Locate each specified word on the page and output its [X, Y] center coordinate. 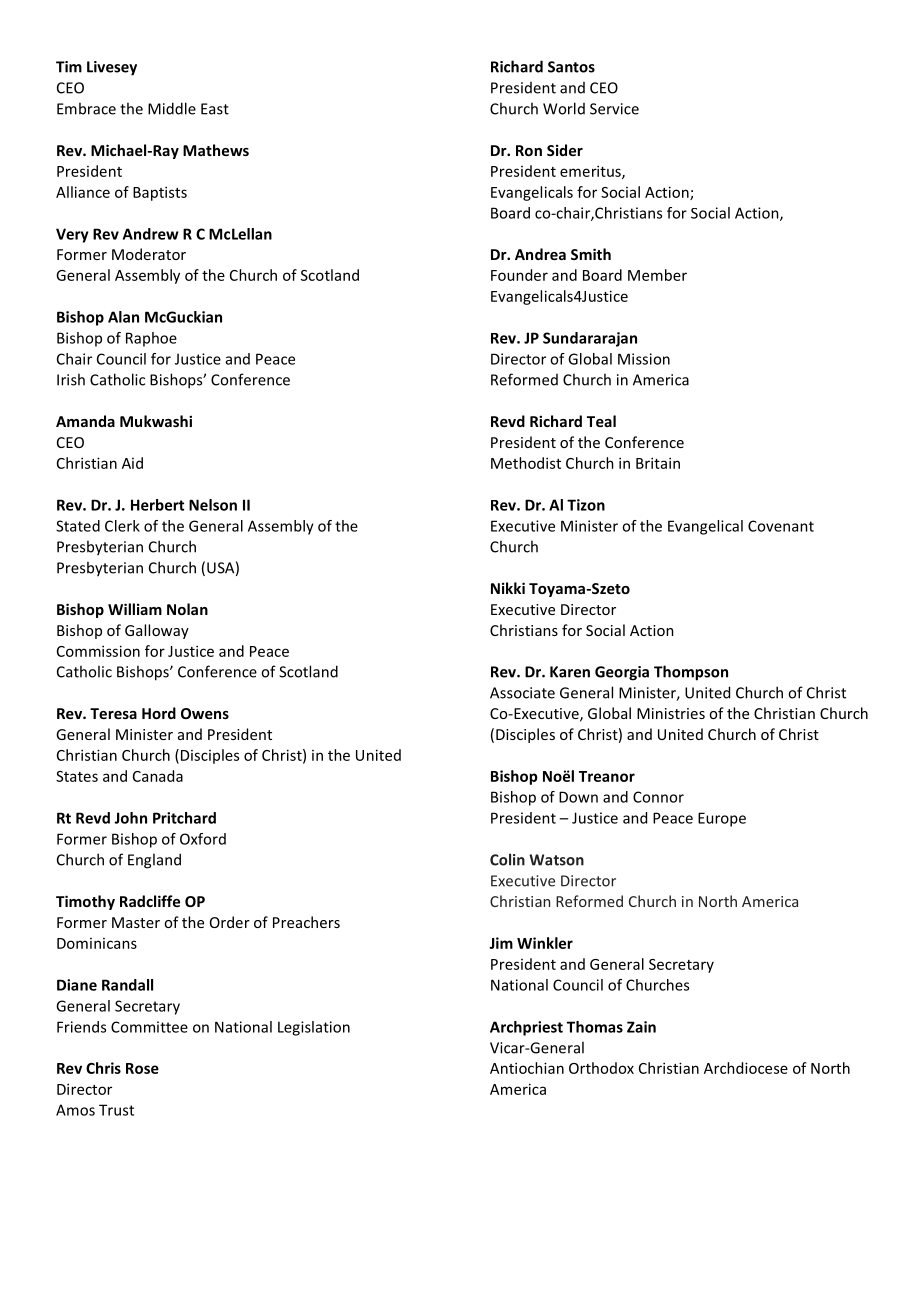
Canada [158, 776]
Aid [132, 463]
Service [614, 109]
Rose [142, 1068]
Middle [172, 108]
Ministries [671, 713]
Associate [522, 693]
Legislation [314, 1028]
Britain [658, 463]
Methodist [526, 463]
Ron [529, 150]
